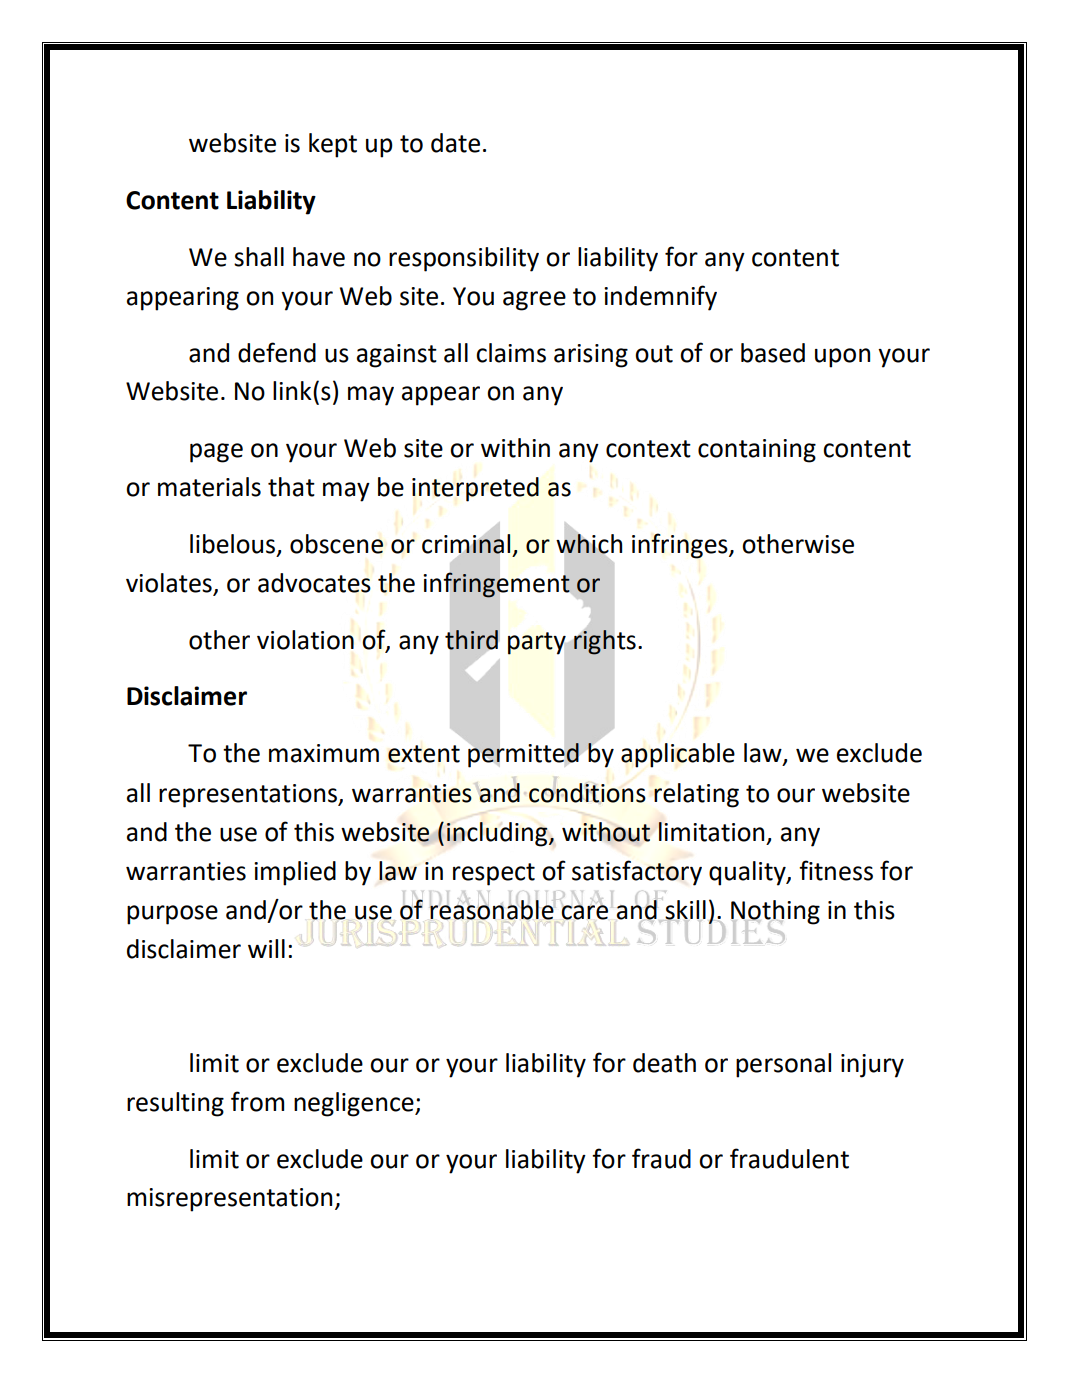  What do you see at coordinates (498, 834) in the screenshot?
I see `including` at bounding box center [498, 834].
